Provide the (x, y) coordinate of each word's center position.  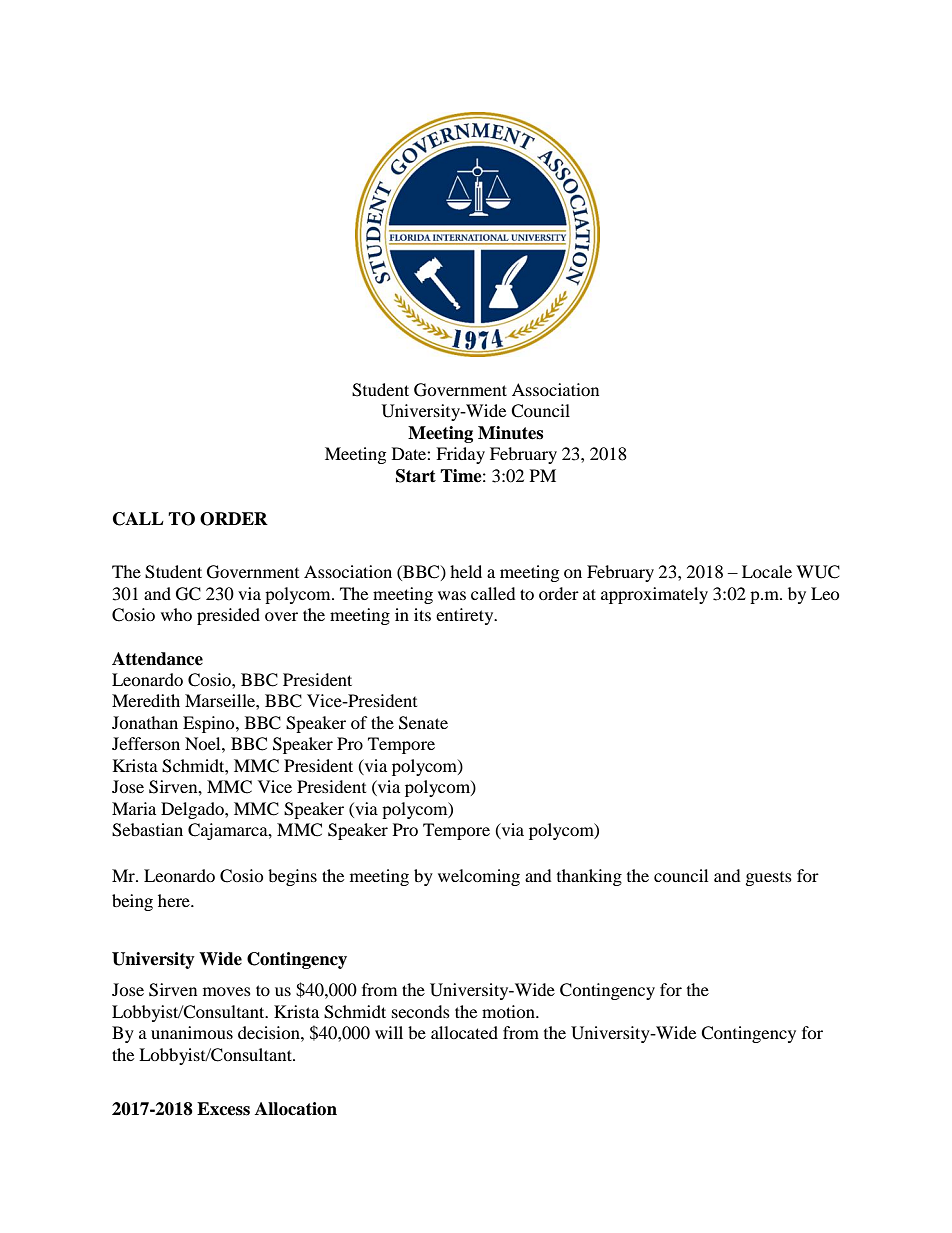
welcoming (479, 877)
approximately (654, 595)
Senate (423, 723)
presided (228, 616)
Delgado (193, 810)
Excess (223, 1109)
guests (769, 879)
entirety (466, 616)
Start (416, 476)
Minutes (510, 433)
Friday (460, 455)
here (175, 900)
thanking (589, 877)
